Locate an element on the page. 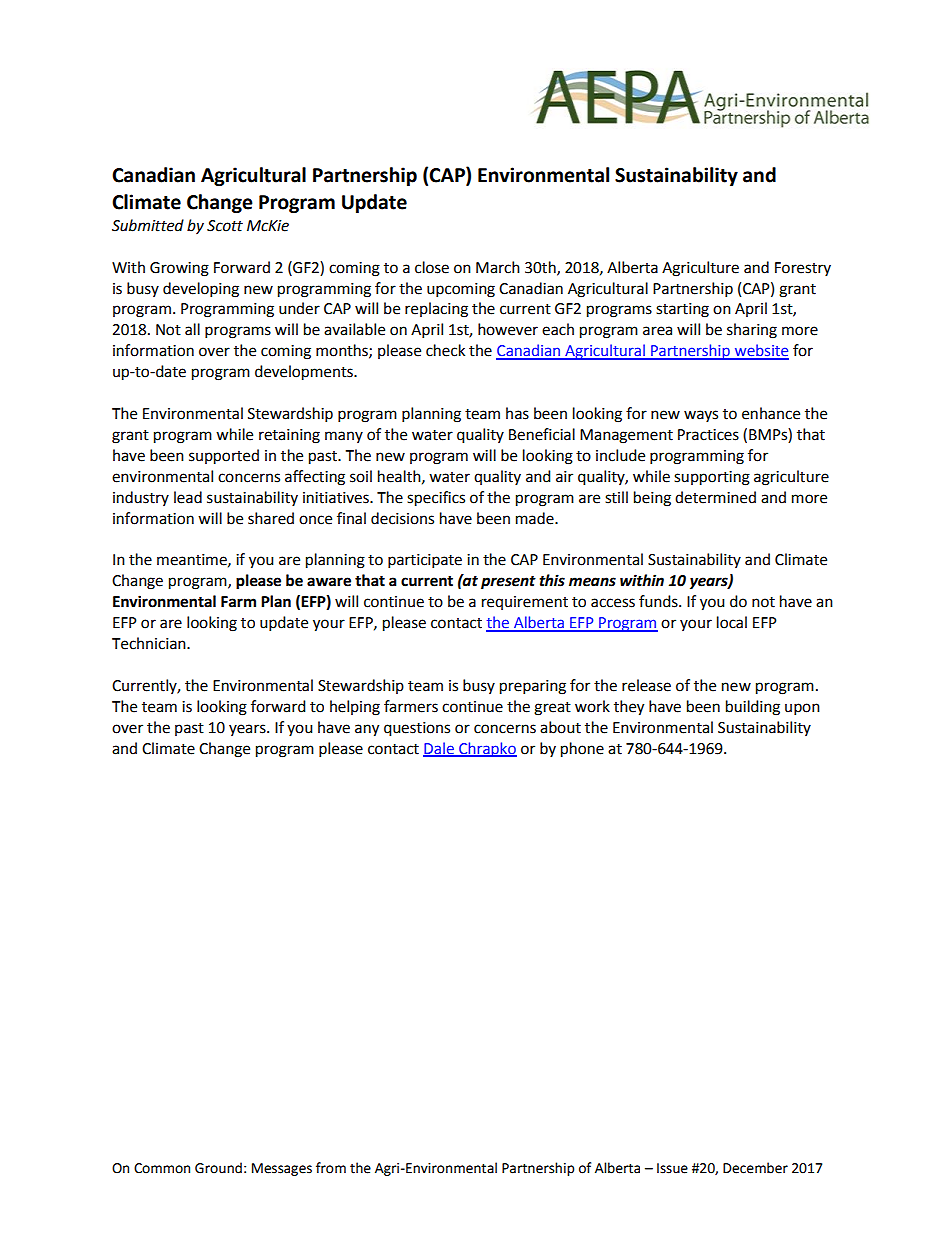  Technician is located at coordinates (150, 643).
